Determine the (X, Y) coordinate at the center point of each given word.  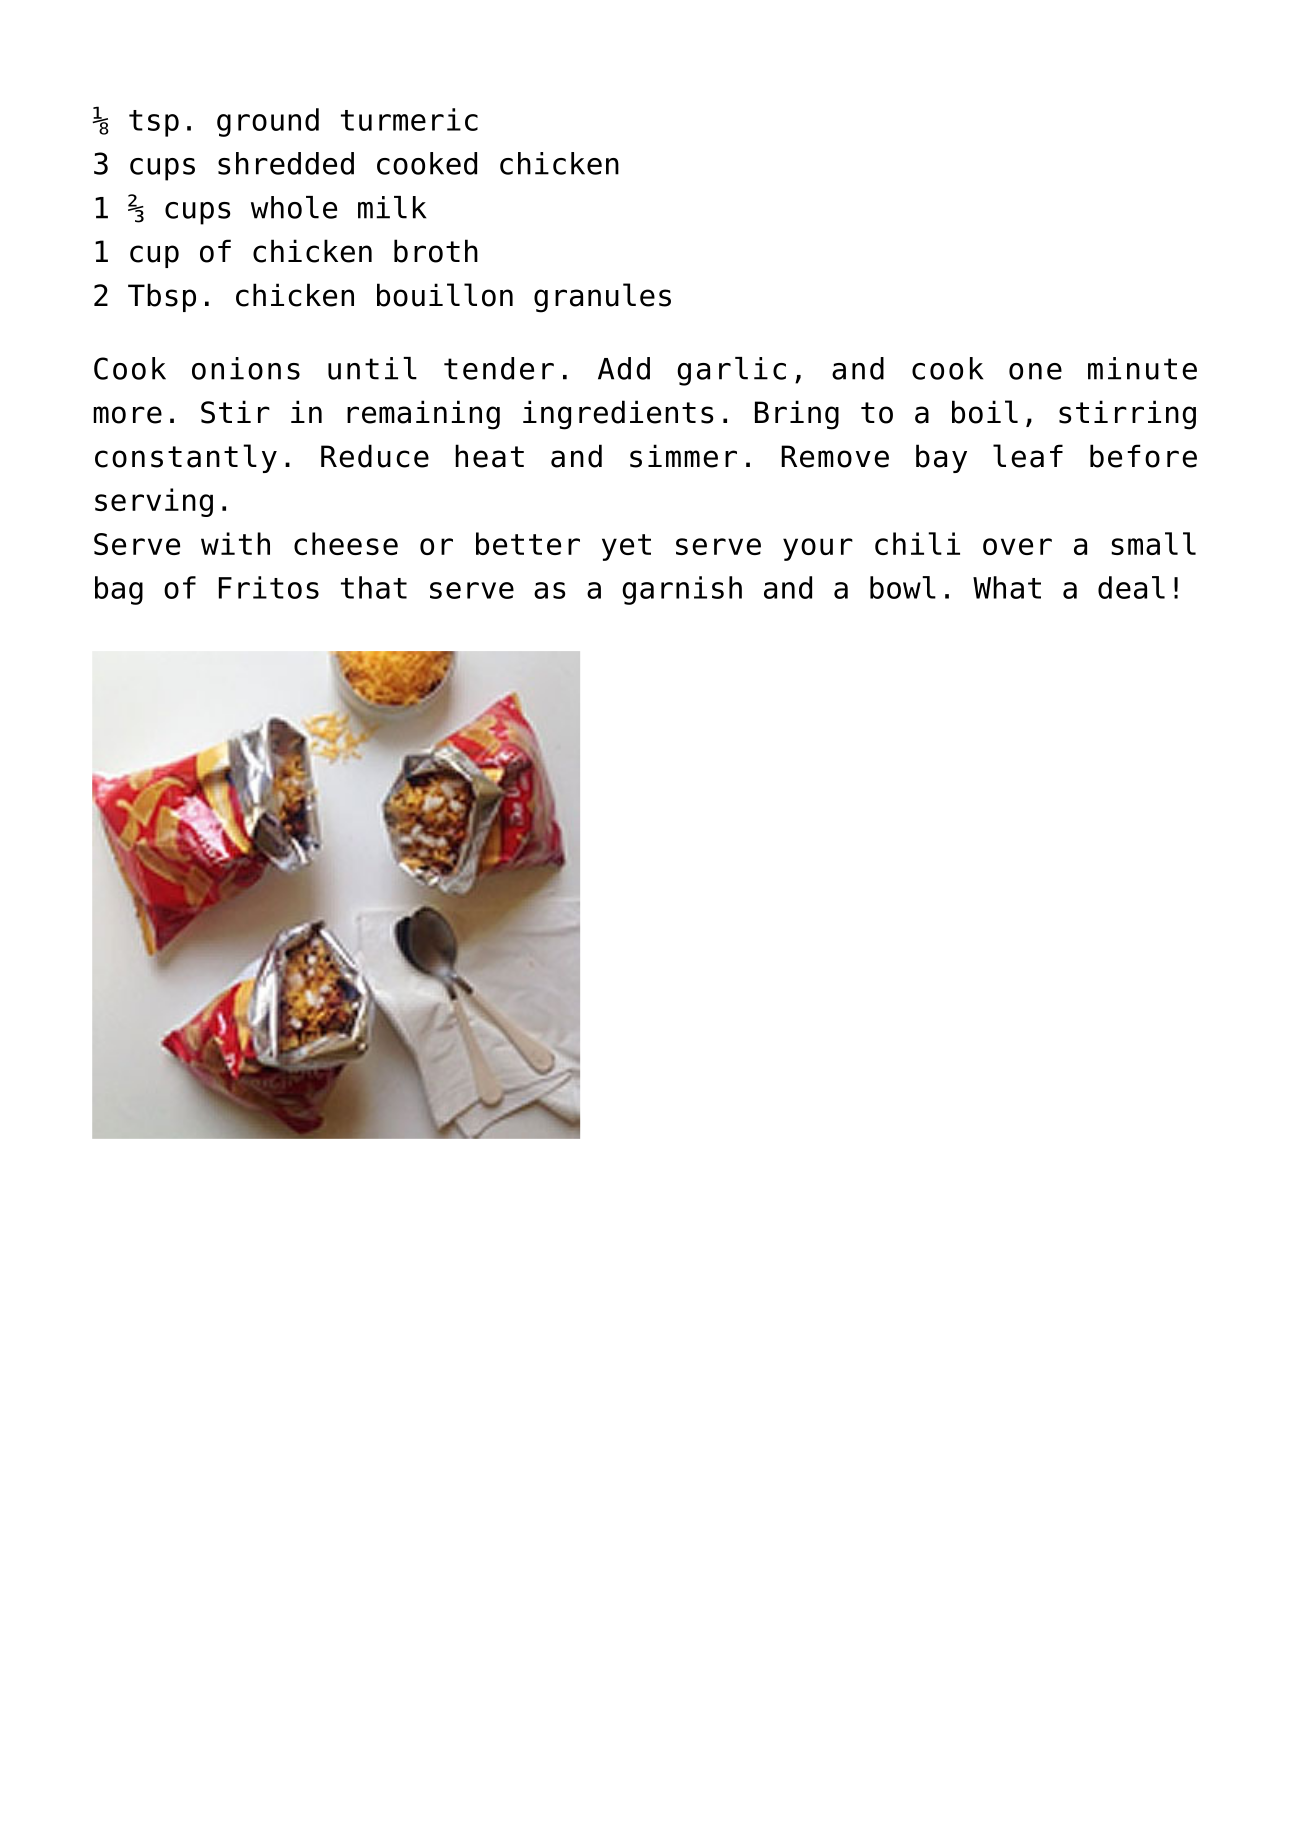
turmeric (409, 119)
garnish (682, 590)
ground (268, 122)
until (372, 368)
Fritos (269, 587)
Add (624, 368)
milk (392, 207)
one (1035, 371)
